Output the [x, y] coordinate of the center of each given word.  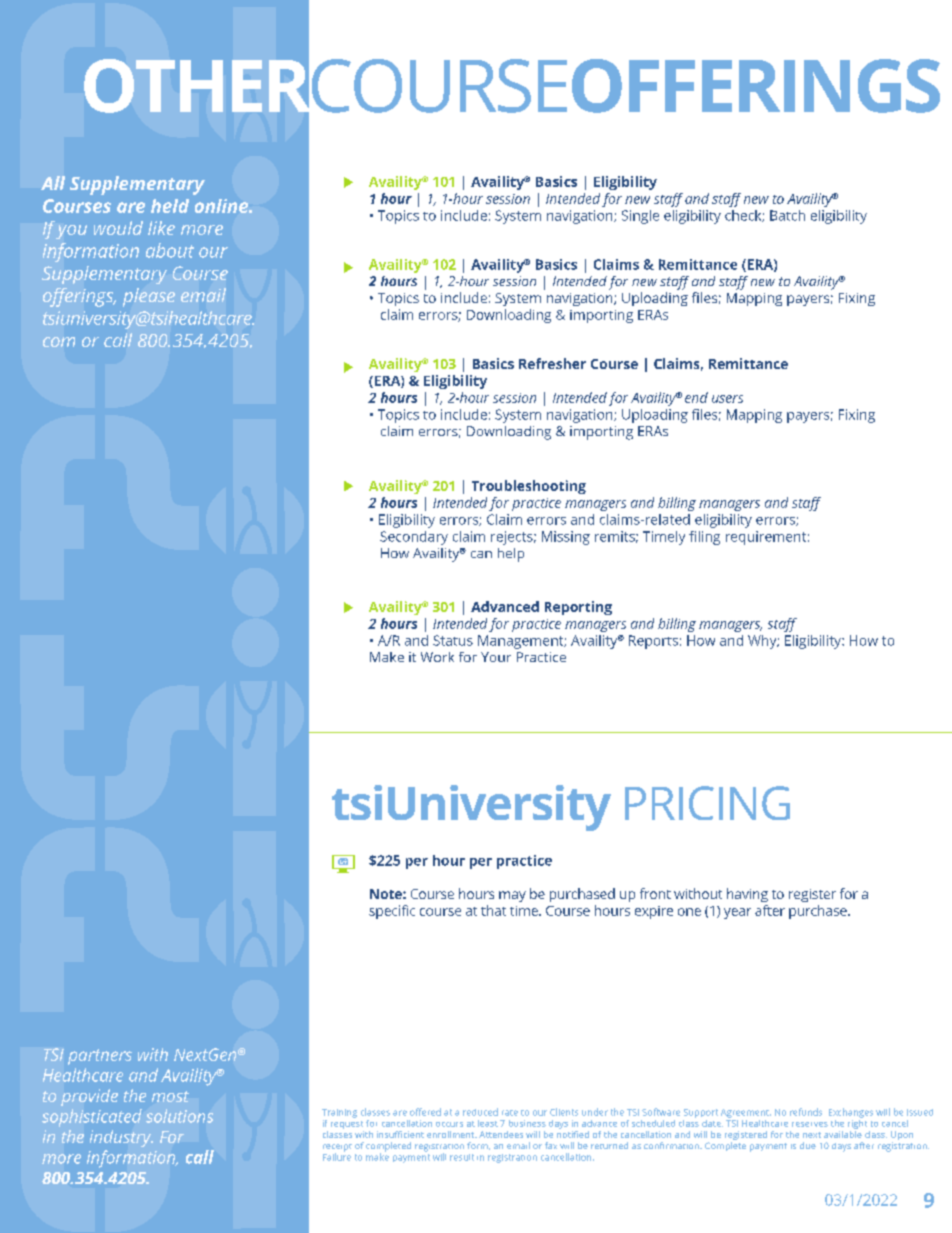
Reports [653, 642]
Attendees [501, 1134]
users [727, 399]
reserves [810, 1124]
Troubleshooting [529, 487]
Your [496, 657]
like [161, 228]
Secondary [414, 538]
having [747, 895]
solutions [179, 1116]
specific [392, 912]
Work [437, 657]
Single [640, 217]
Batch [787, 215]
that [493, 910]
